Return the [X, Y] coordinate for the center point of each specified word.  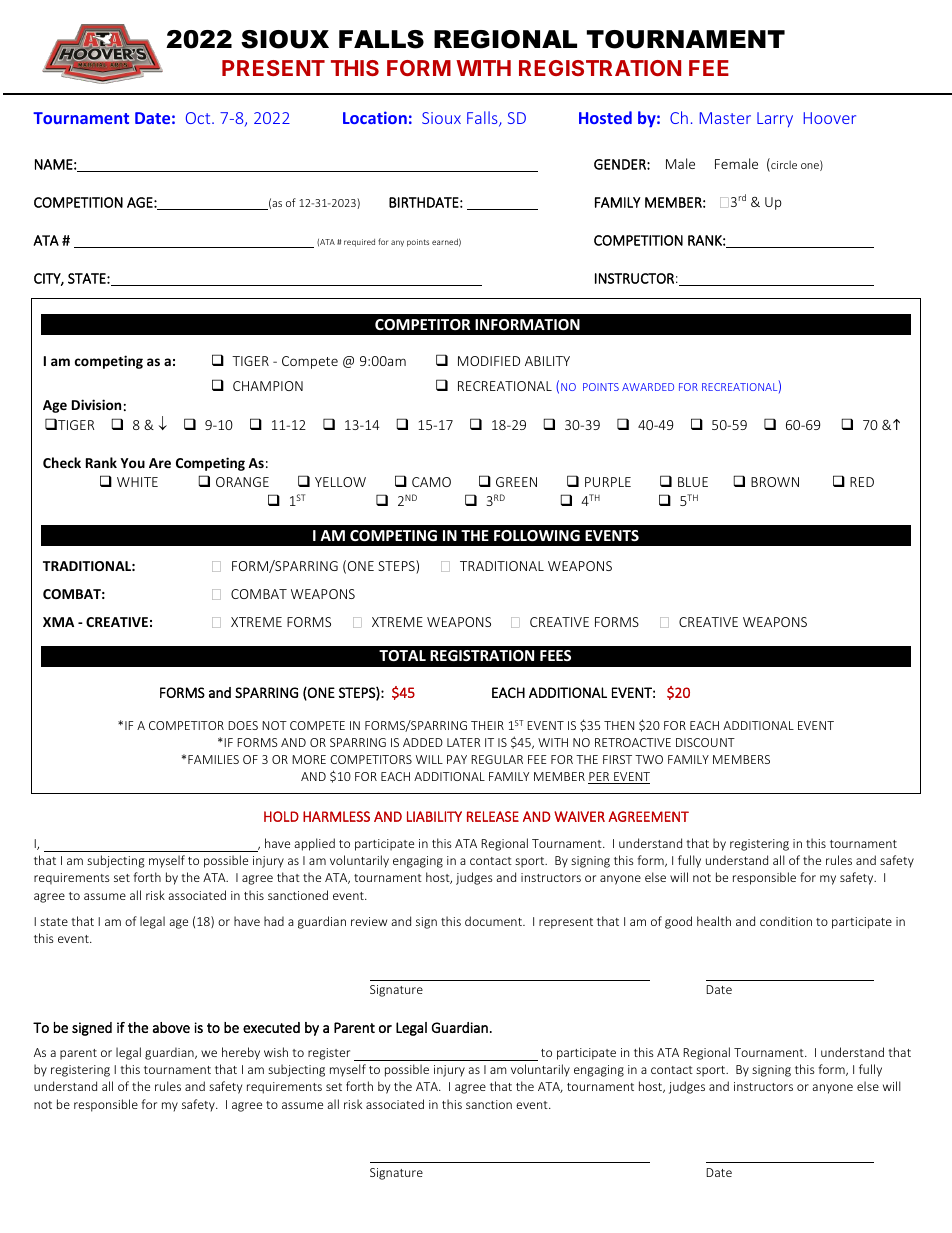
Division [96, 404]
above [171, 1027]
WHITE [137, 482]
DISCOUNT [705, 742]
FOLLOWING [537, 535]
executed [271, 1027]
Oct [199, 118]
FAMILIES [213, 759]
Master [725, 118]
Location [375, 117]
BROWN [775, 482]
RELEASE [493, 816]
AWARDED [648, 387]
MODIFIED [489, 361]
